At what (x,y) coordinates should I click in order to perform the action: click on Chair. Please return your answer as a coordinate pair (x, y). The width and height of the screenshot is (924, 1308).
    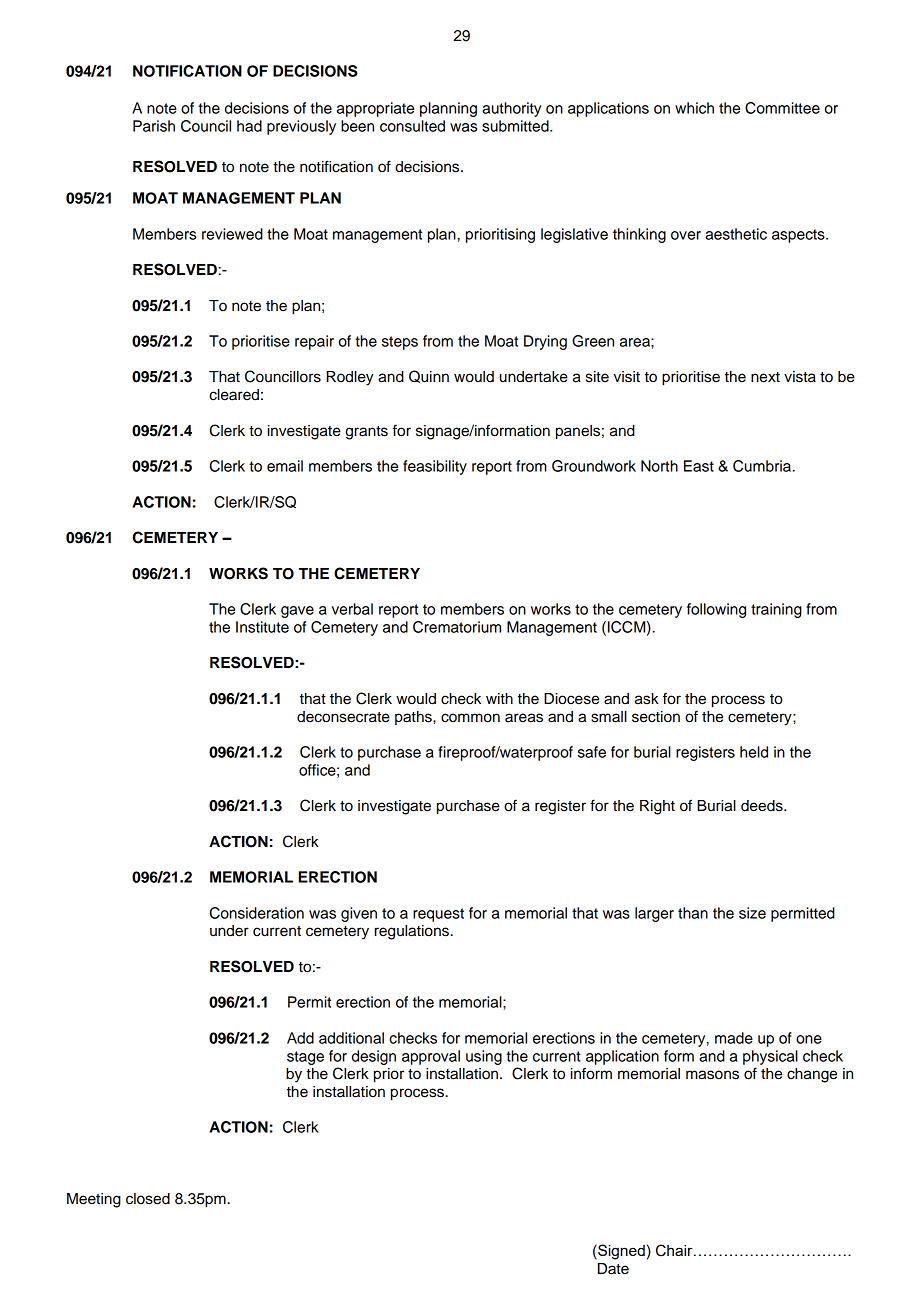
    Looking at the image, I should click on (675, 1250).
